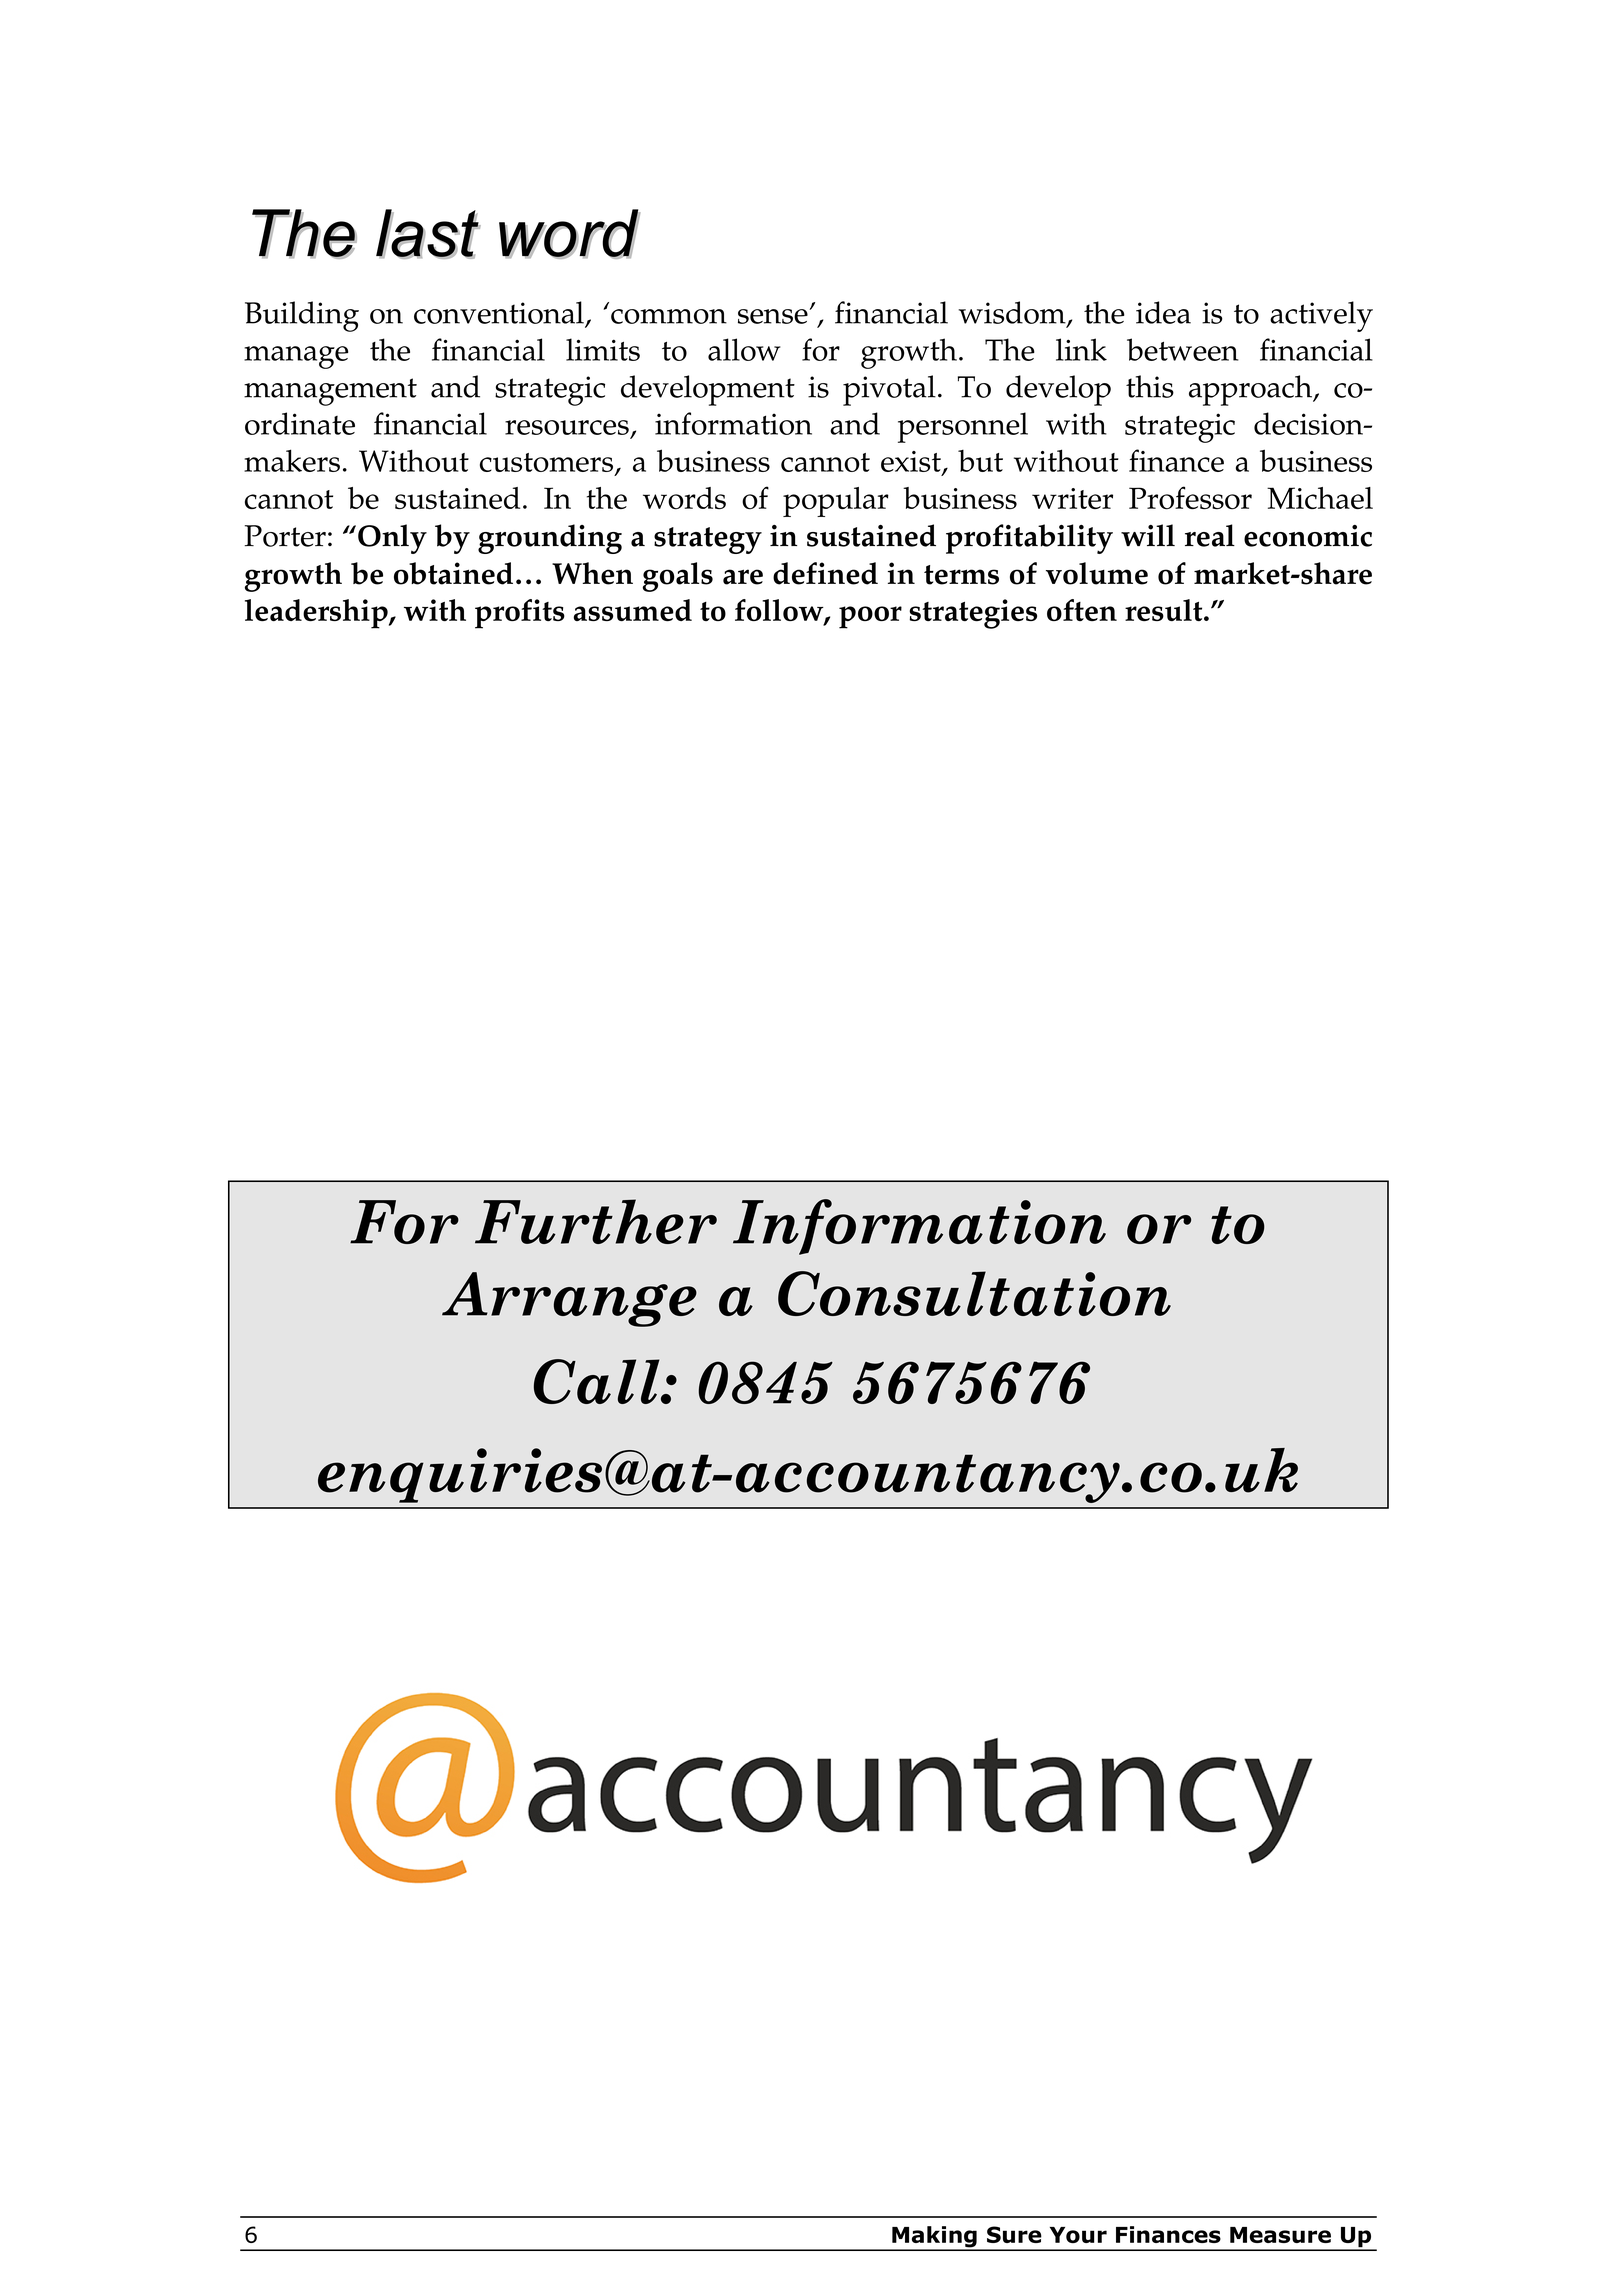  What do you see at coordinates (596, 1221) in the screenshot?
I see `Further` at bounding box center [596, 1221].
